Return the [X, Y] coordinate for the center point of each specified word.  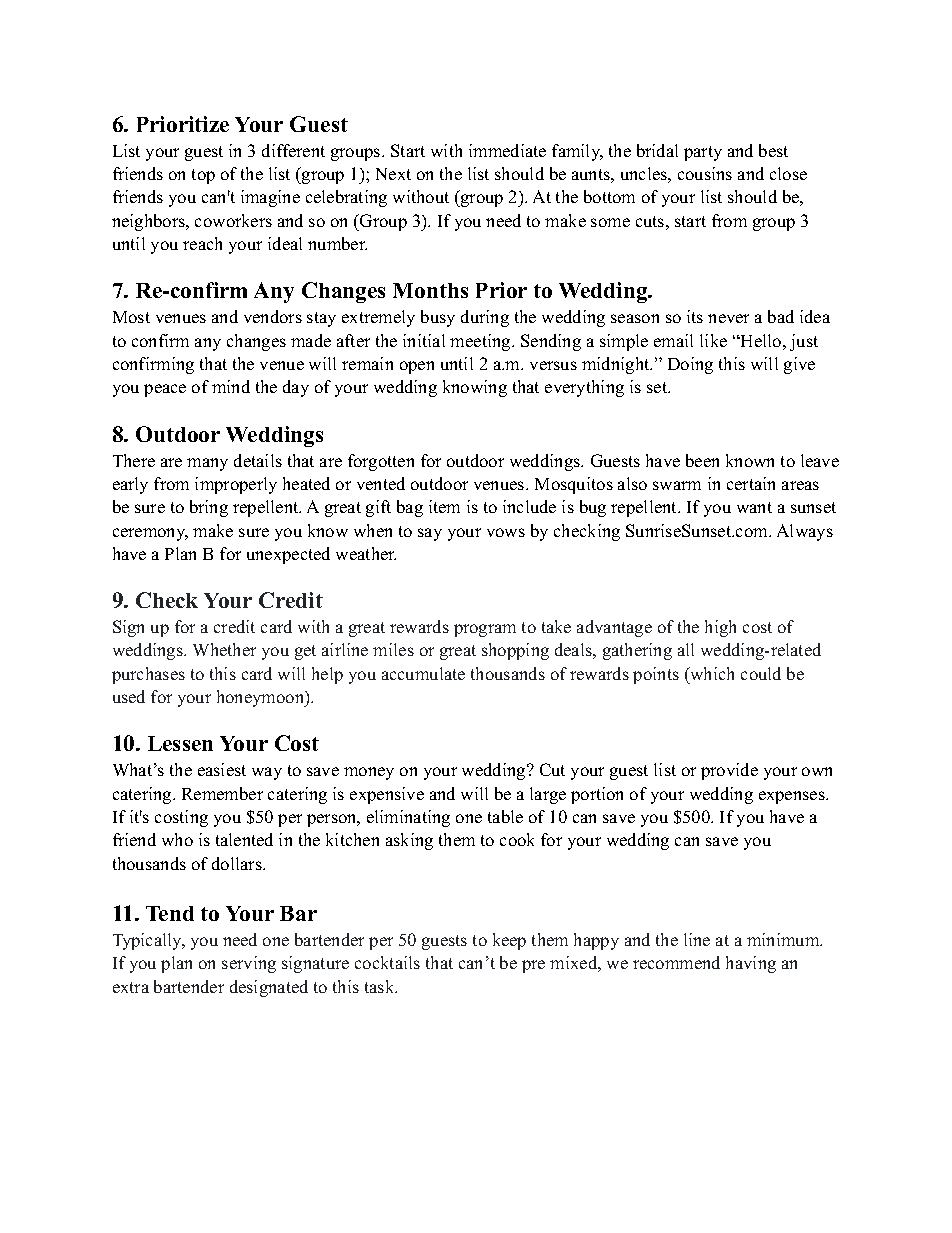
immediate [507, 150]
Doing [690, 365]
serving [249, 964]
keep [509, 941]
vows [506, 532]
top [203, 176]
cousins [705, 173]
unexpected [288, 555]
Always [805, 532]
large [548, 795]
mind [231, 386]
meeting [481, 342]
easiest [222, 769]
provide [729, 771]
